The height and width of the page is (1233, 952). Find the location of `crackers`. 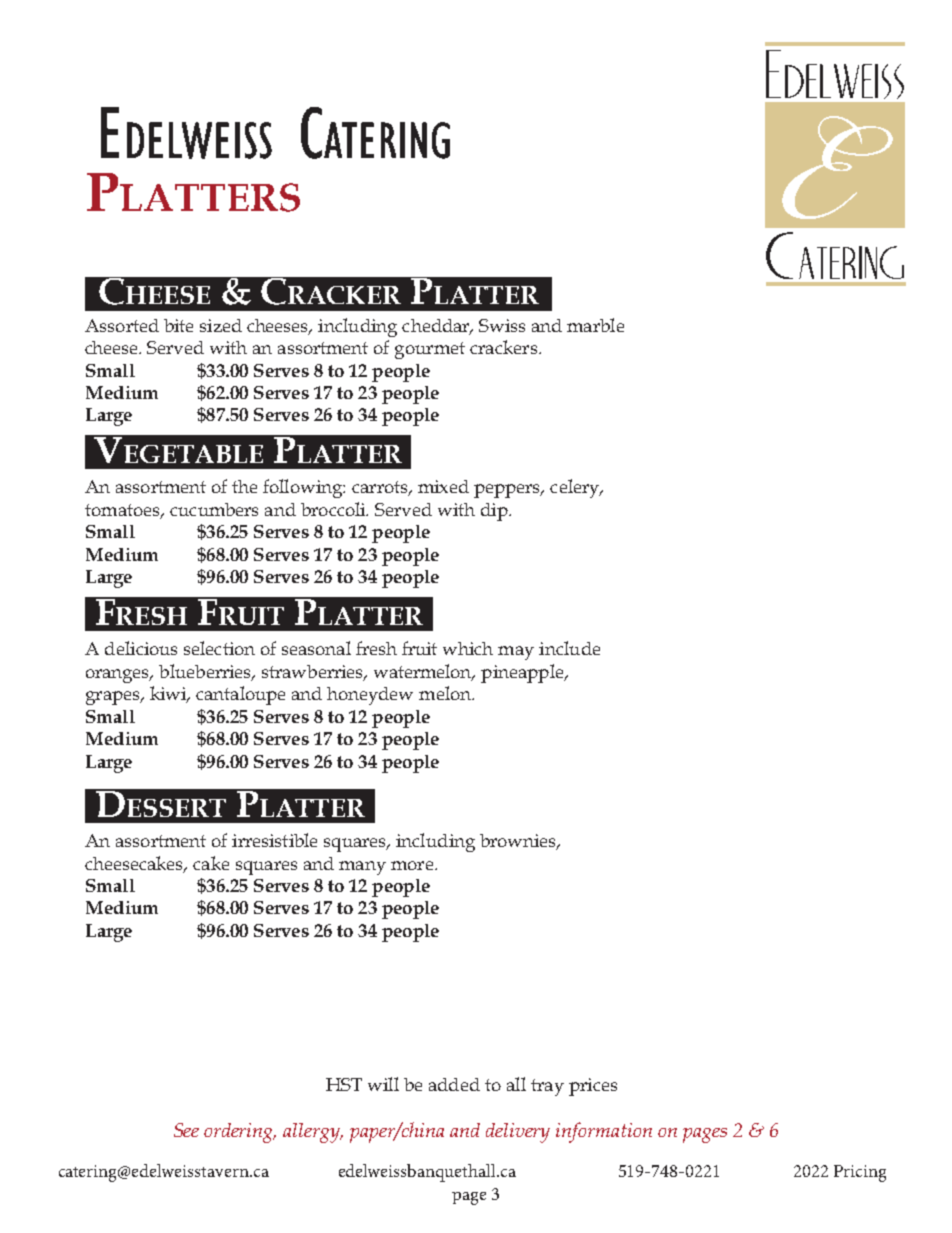

crackers is located at coordinates (505, 347).
